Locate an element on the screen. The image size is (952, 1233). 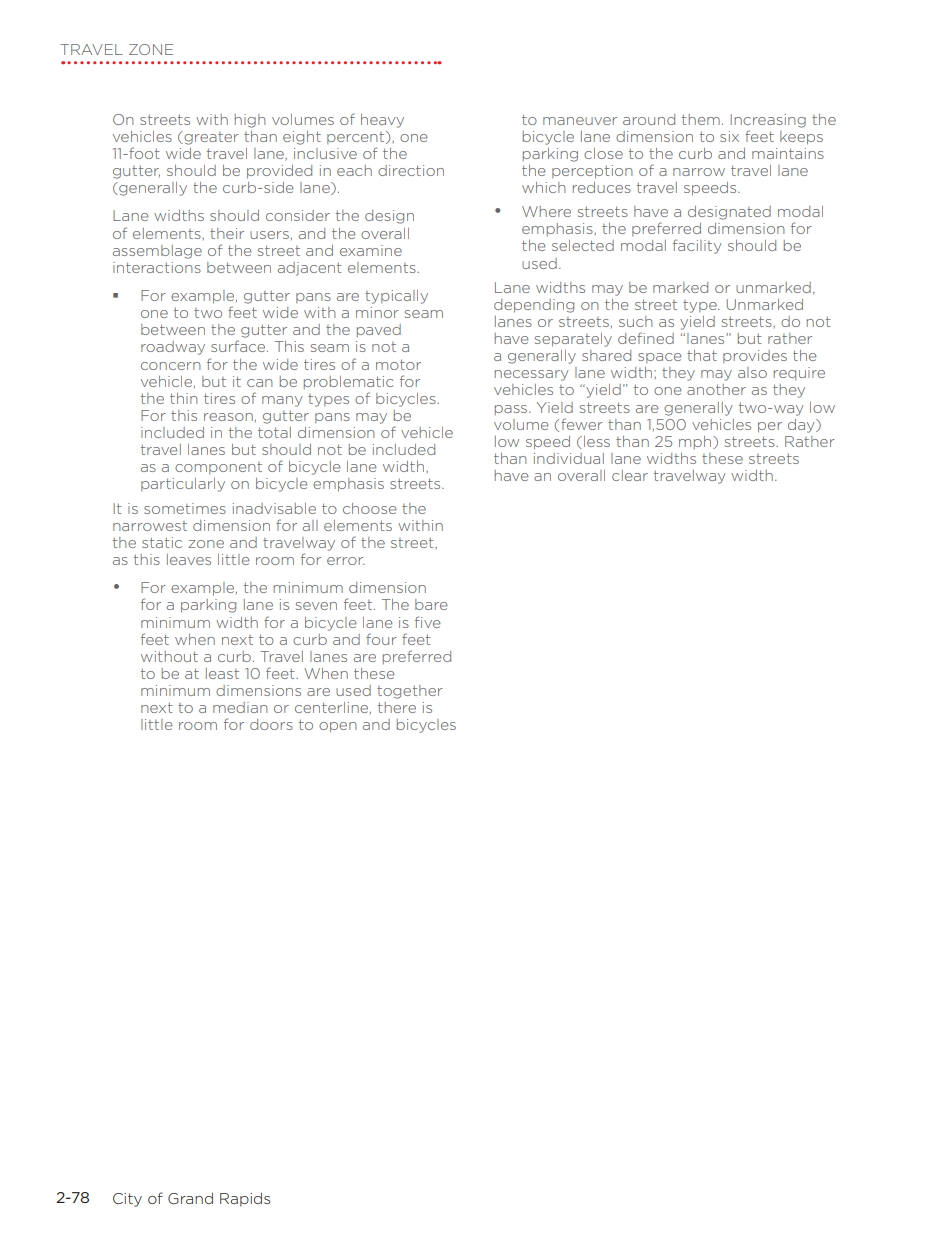
choose is located at coordinates (370, 508).
